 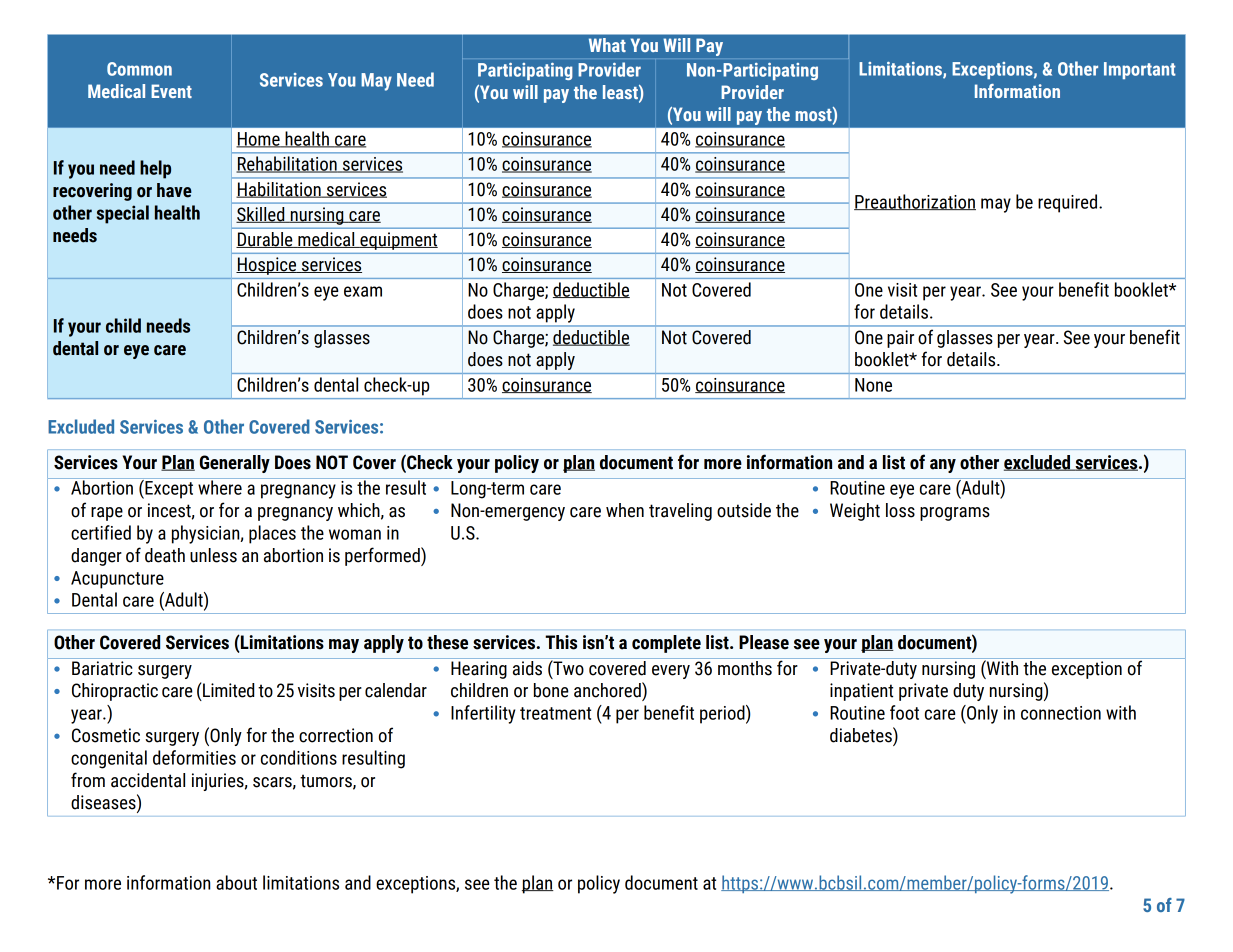 What do you see at coordinates (1140, 70) in the page?
I see `Important` at bounding box center [1140, 70].
